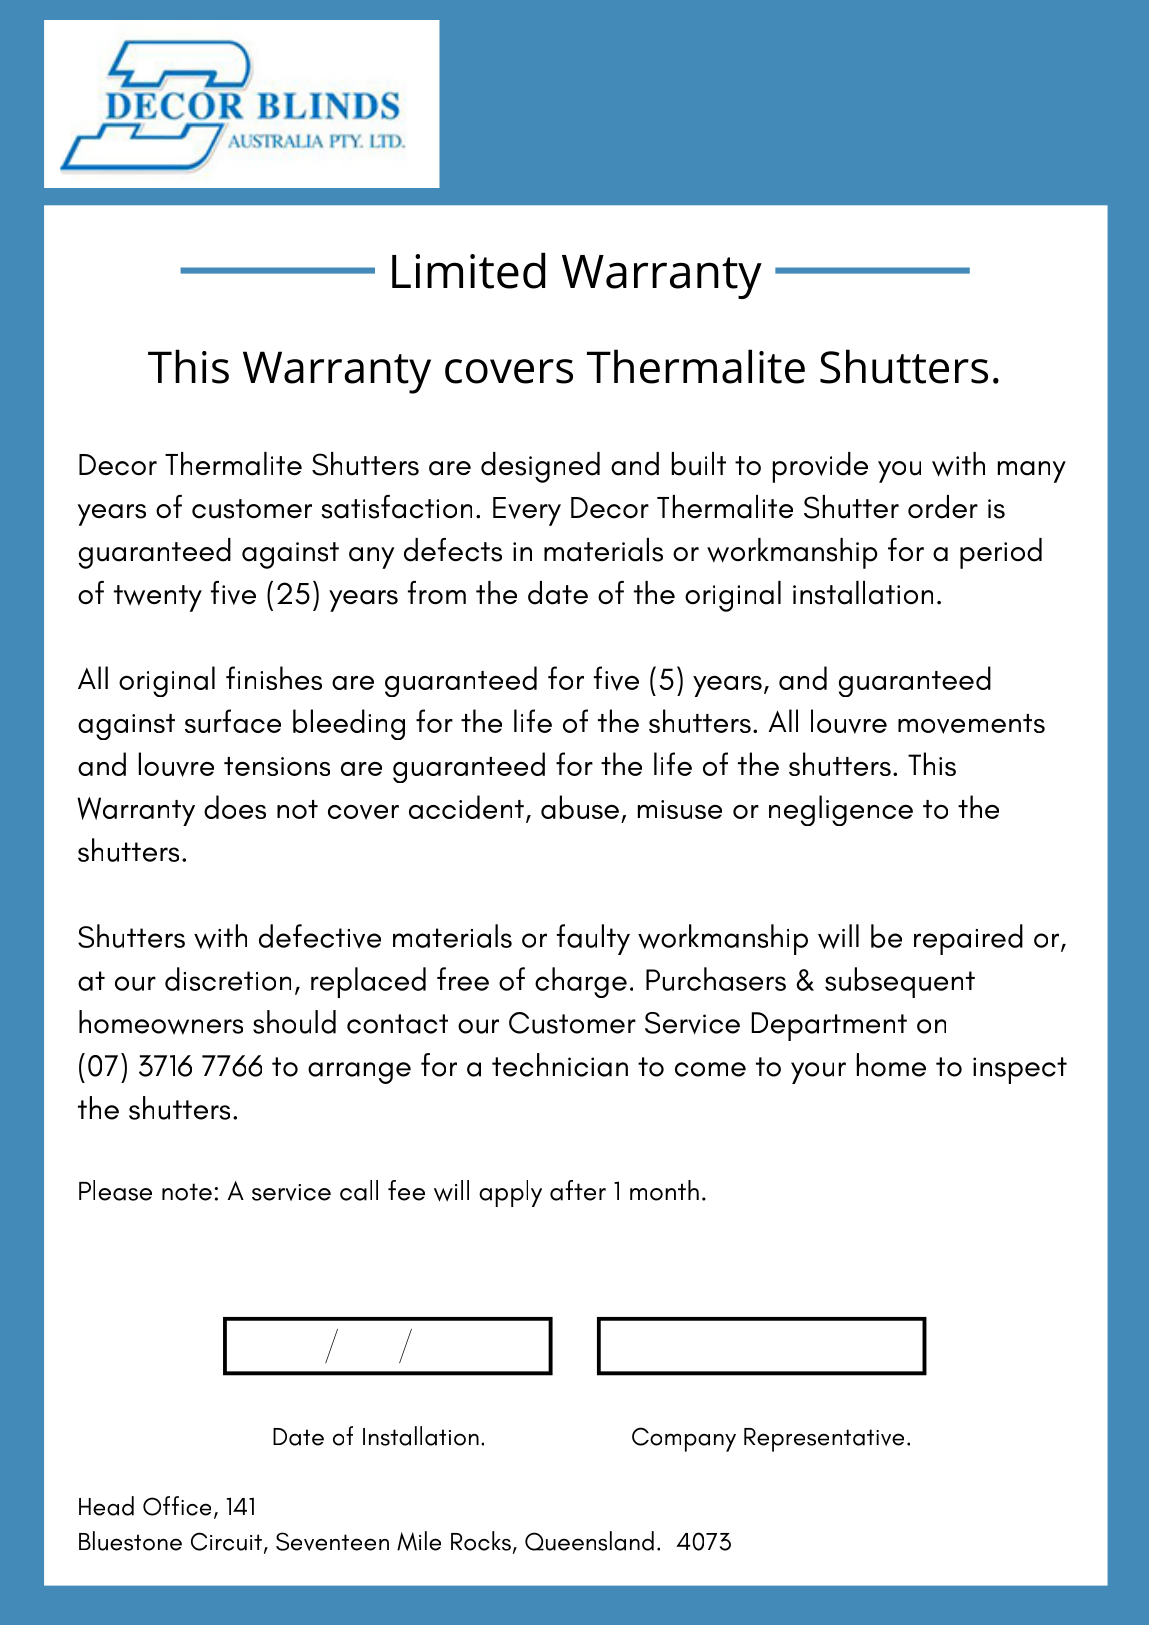 This document has height=1625, width=1149. I want to click on Office, so click(177, 1506).
